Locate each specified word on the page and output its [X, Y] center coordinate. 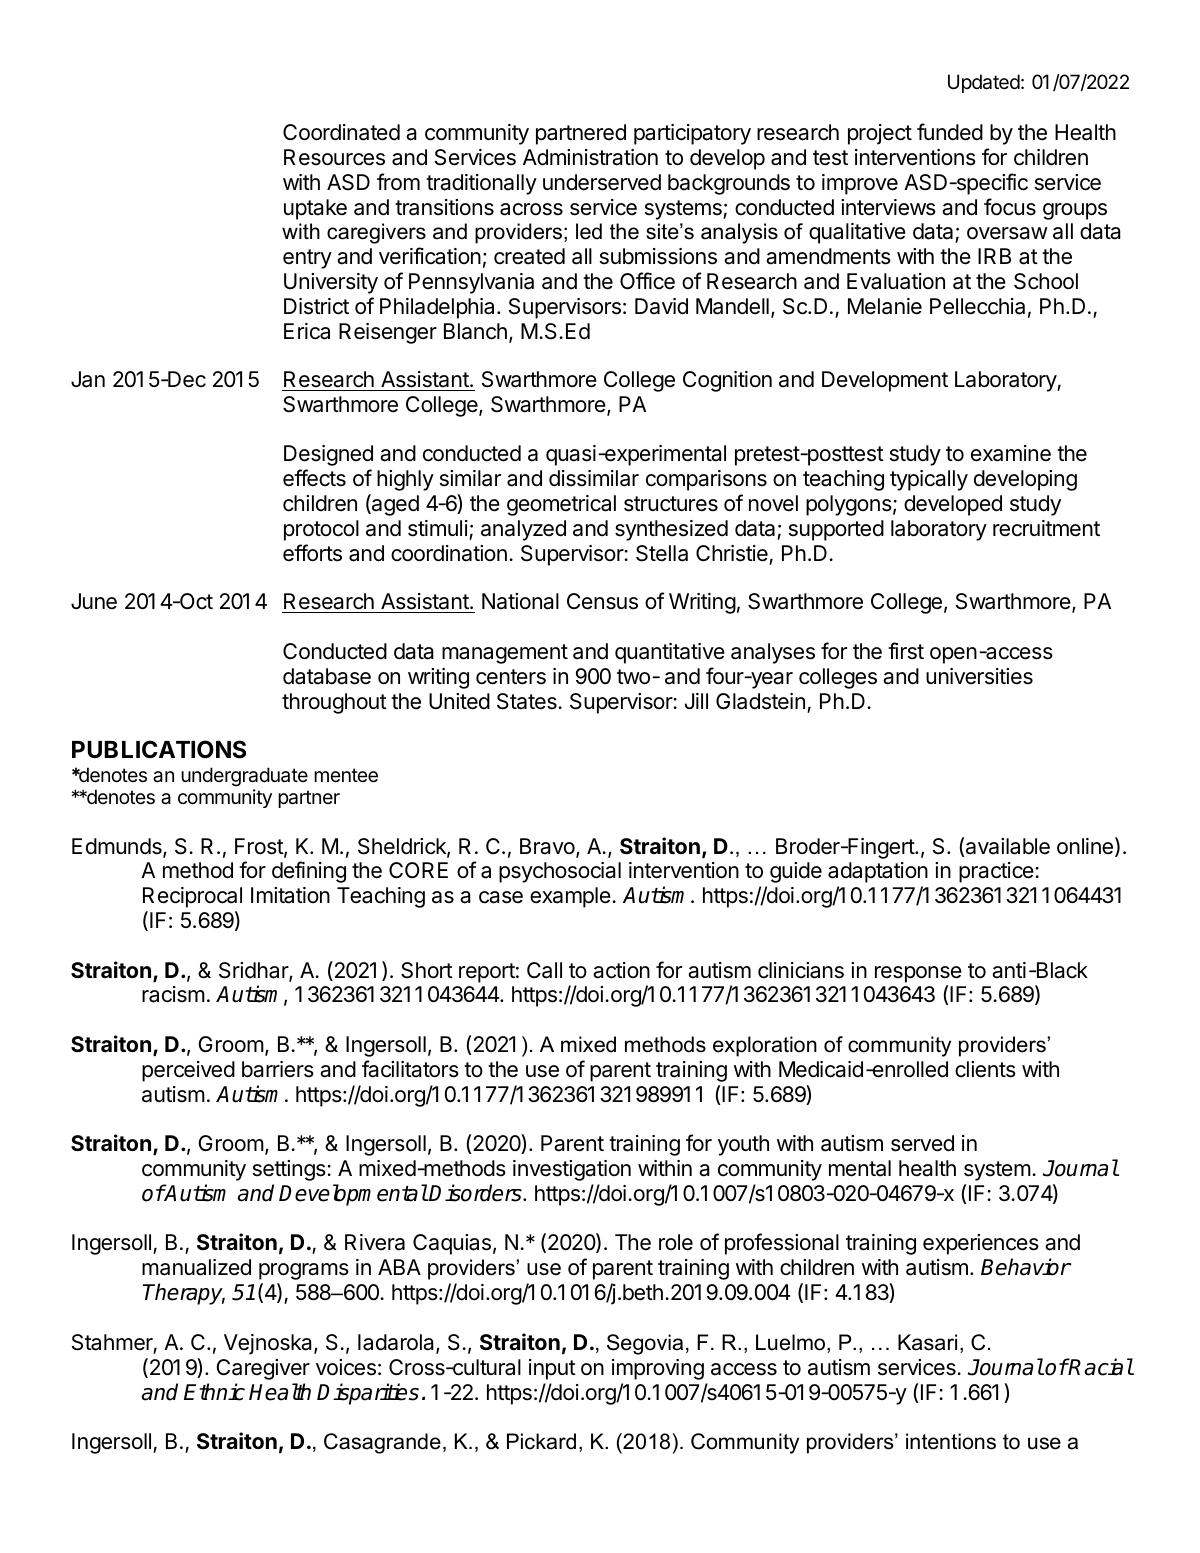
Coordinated [341, 132]
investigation [572, 1170]
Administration [590, 157]
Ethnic [214, 1392]
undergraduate [244, 776]
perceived [188, 1071]
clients [985, 1069]
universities [979, 676]
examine [1011, 453]
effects [314, 478]
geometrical [561, 505]
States [528, 701]
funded [950, 132]
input [552, 1369]
